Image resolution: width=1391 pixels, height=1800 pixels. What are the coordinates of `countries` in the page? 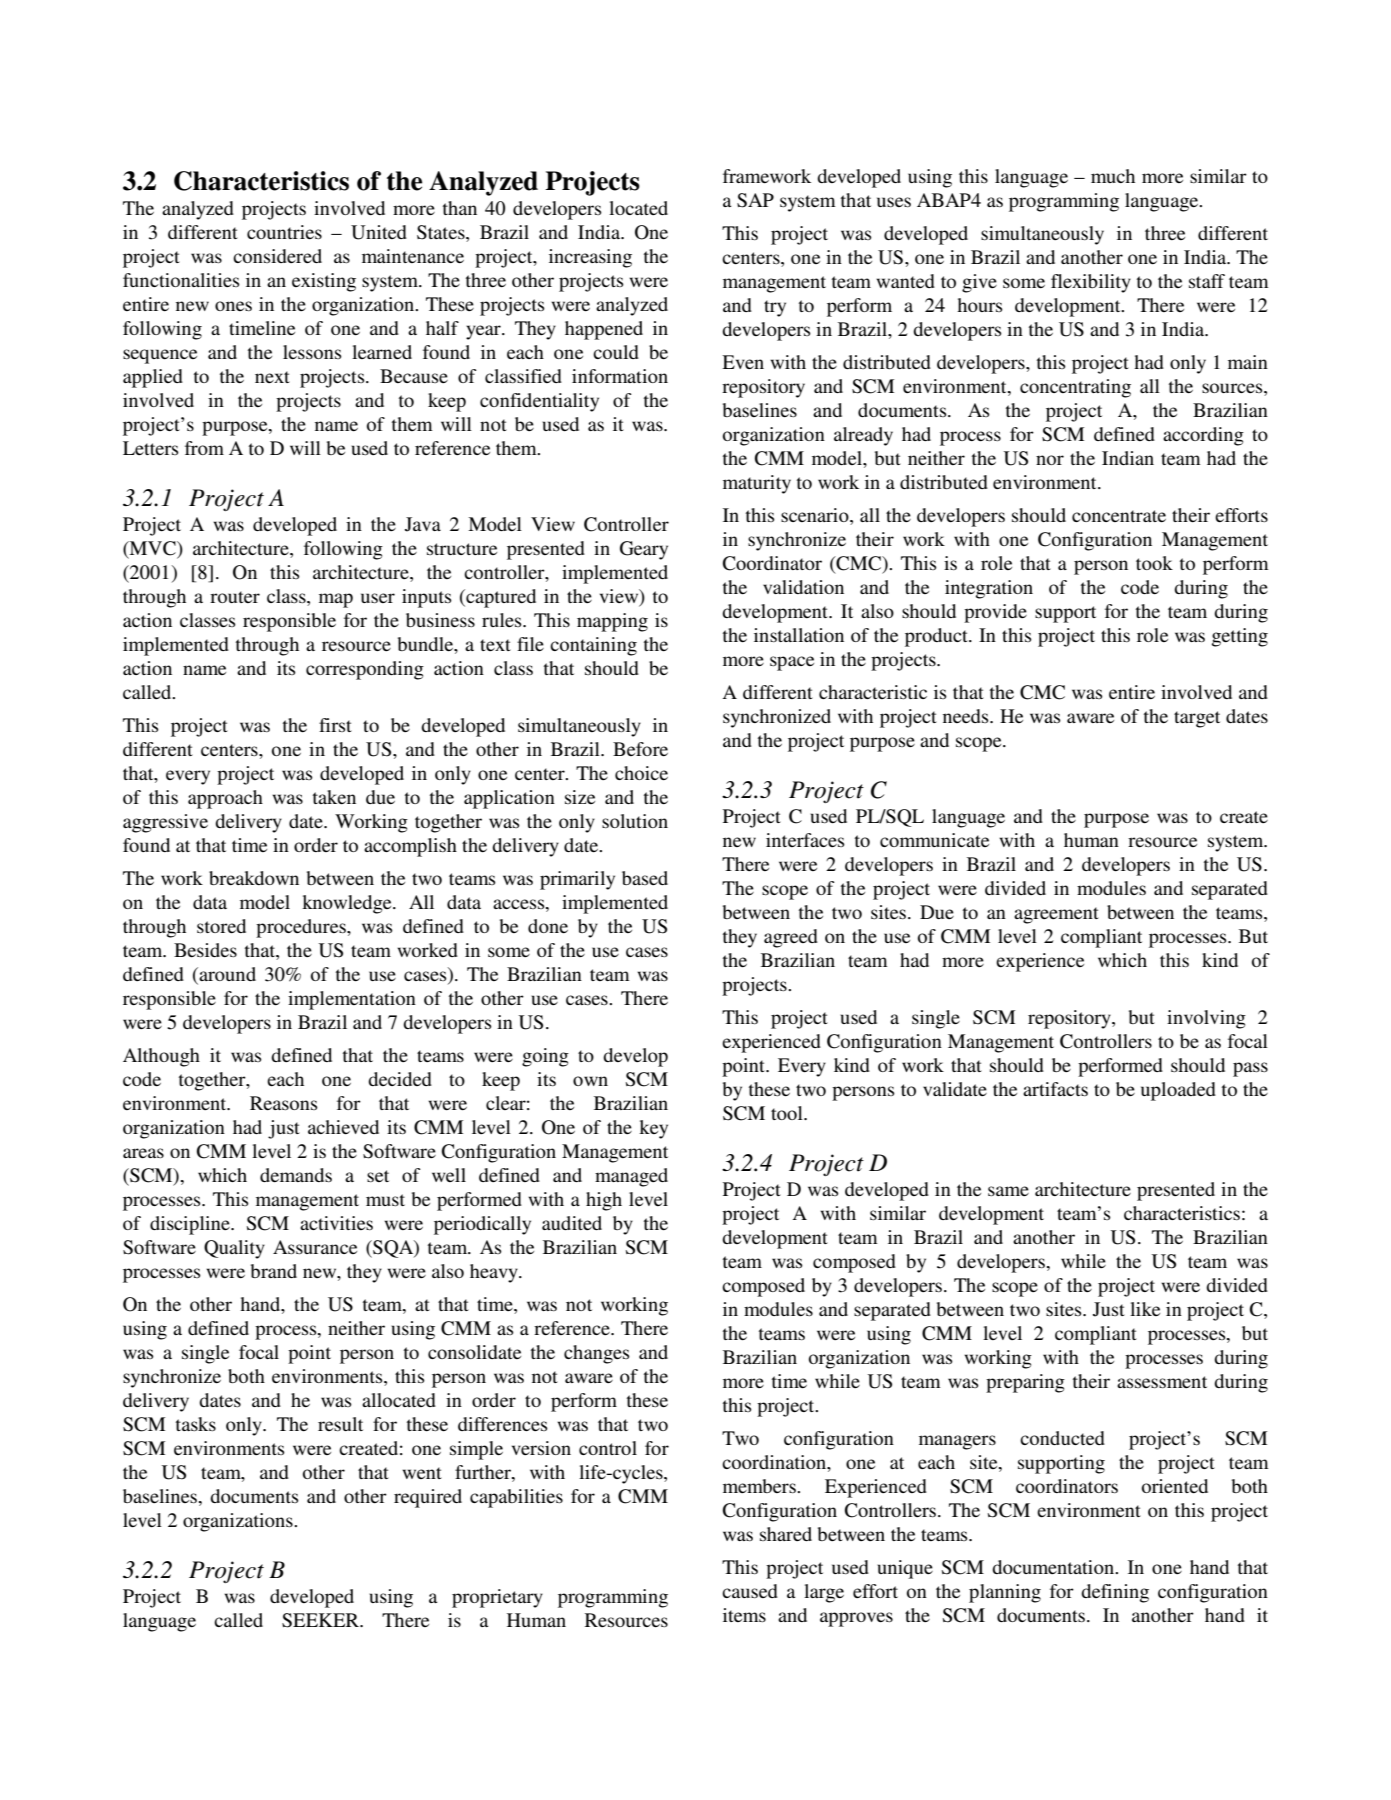 It's located at (284, 232).
